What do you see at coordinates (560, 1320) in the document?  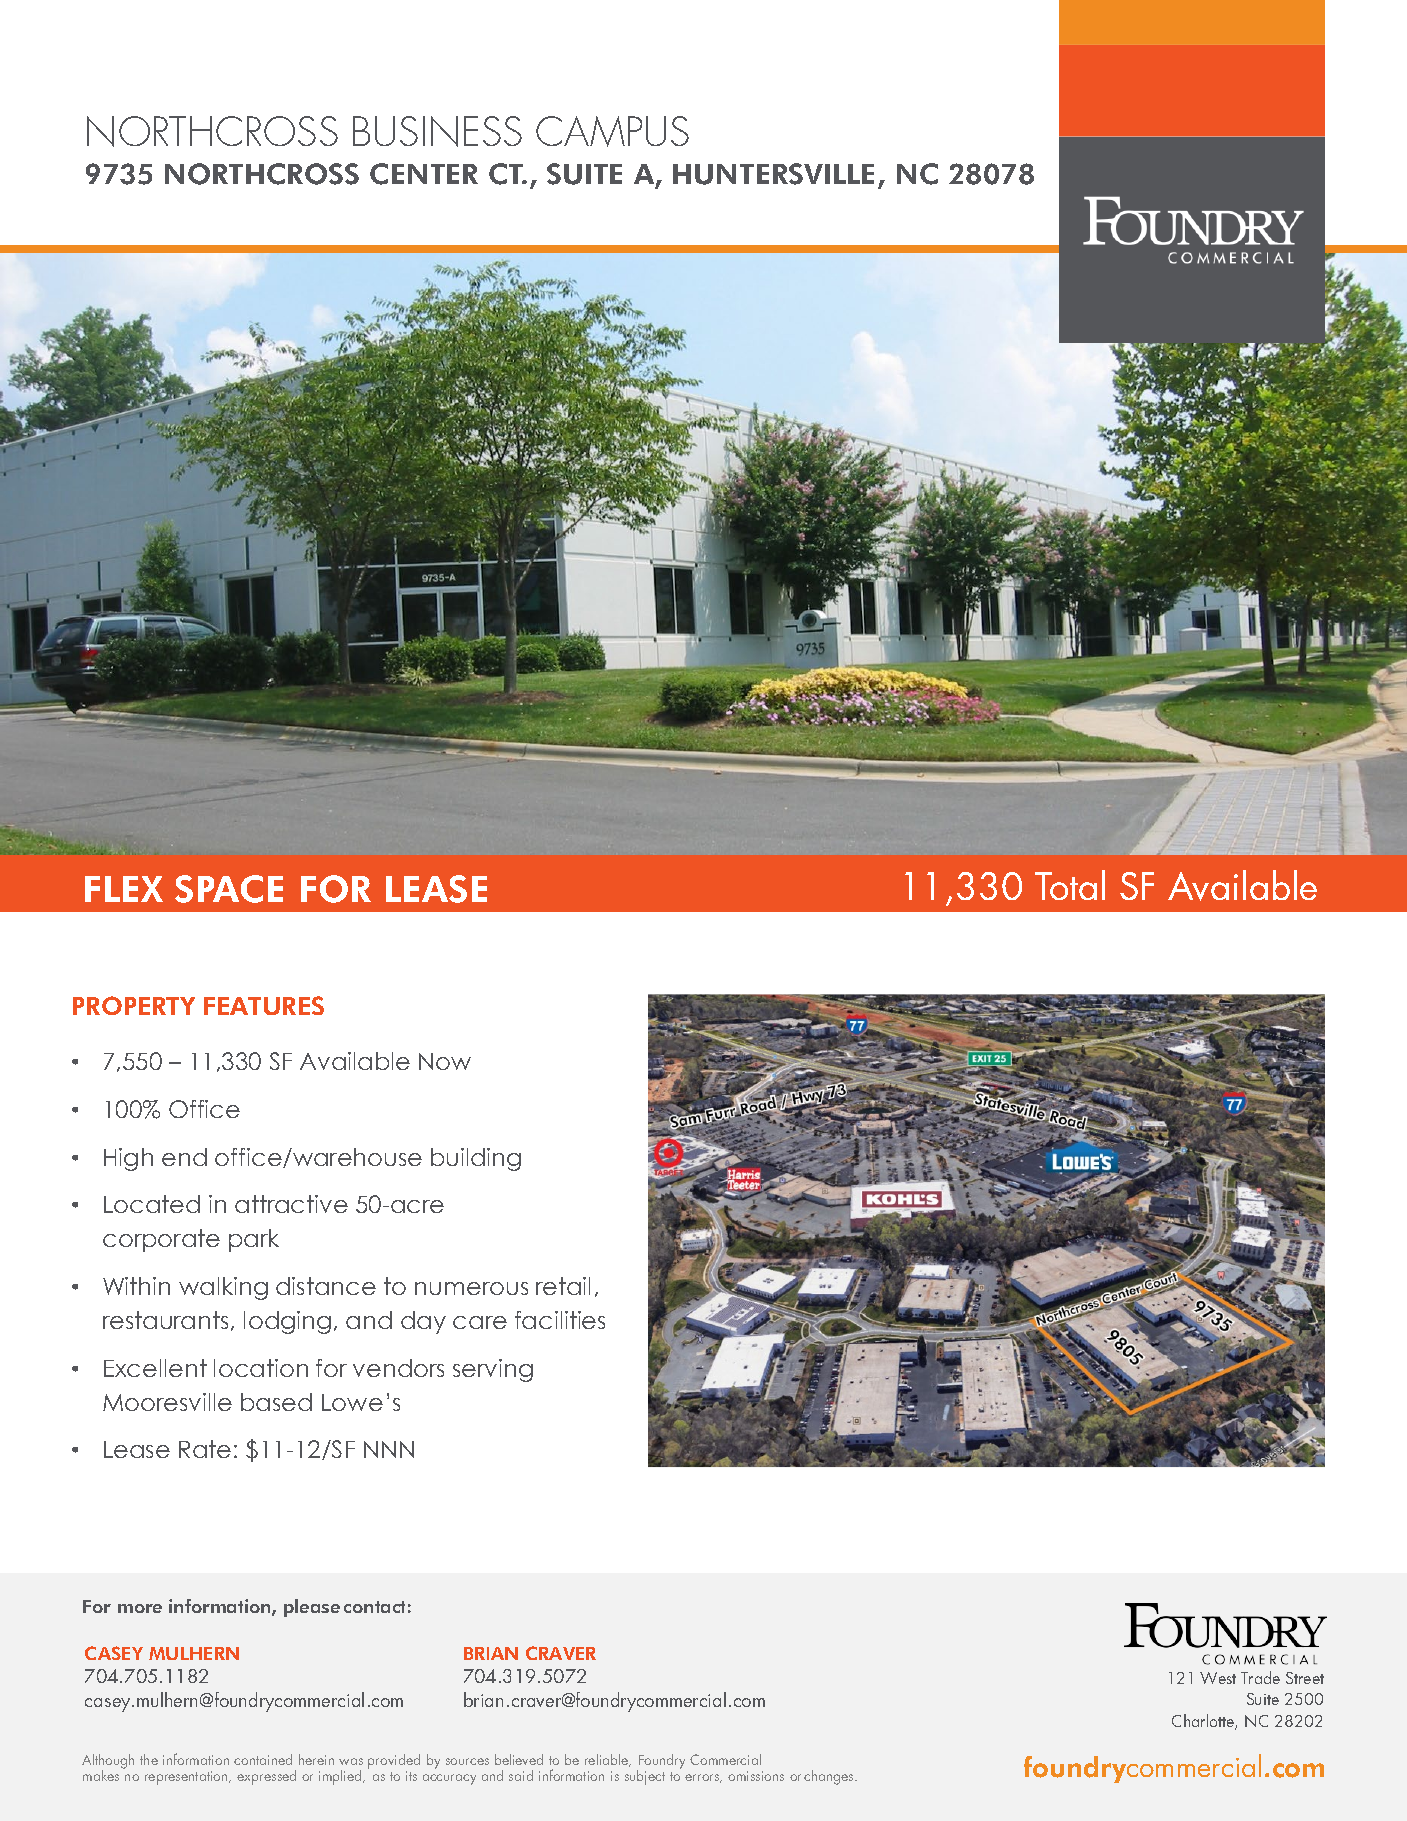 I see `facilities` at bounding box center [560, 1320].
